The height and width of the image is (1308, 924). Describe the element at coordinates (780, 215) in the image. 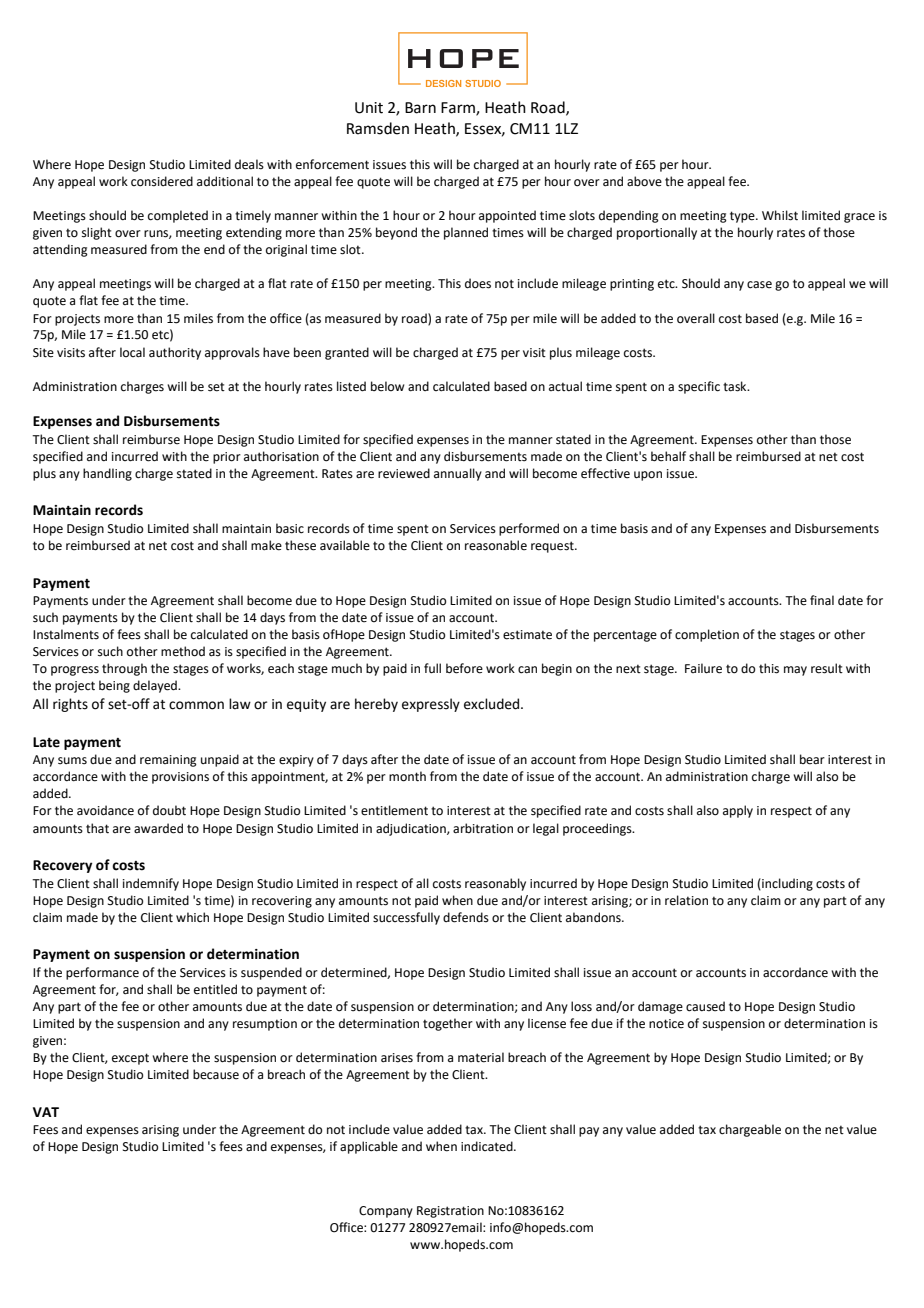

I see `Whilst` at that location.
